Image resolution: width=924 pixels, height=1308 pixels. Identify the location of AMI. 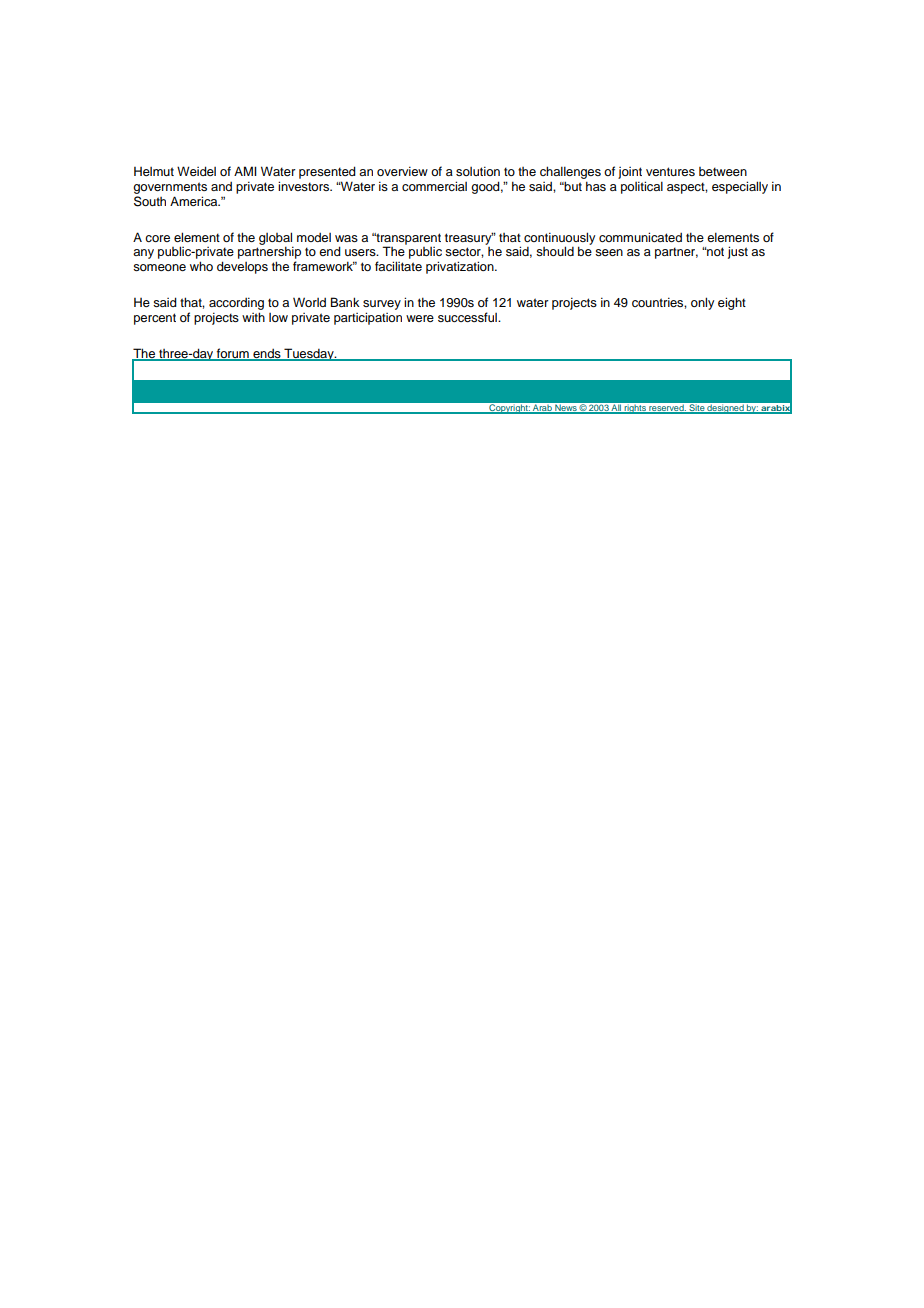
(245, 171).
